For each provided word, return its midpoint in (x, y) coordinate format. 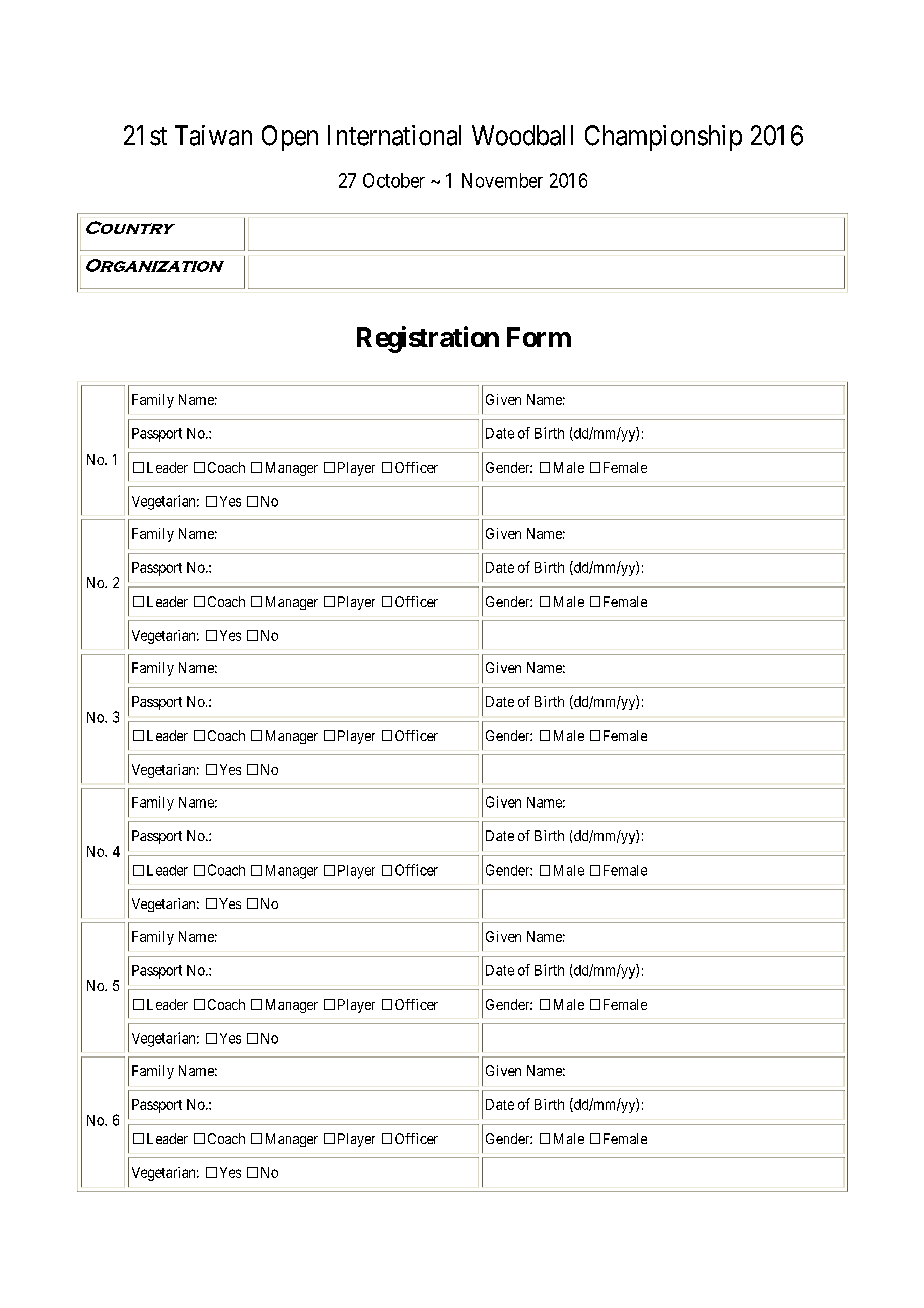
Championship (663, 138)
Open (290, 138)
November (502, 180)
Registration (428, 339)
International (394, 135)
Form (539, 337)
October (394, 180)
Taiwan (213, 135)
